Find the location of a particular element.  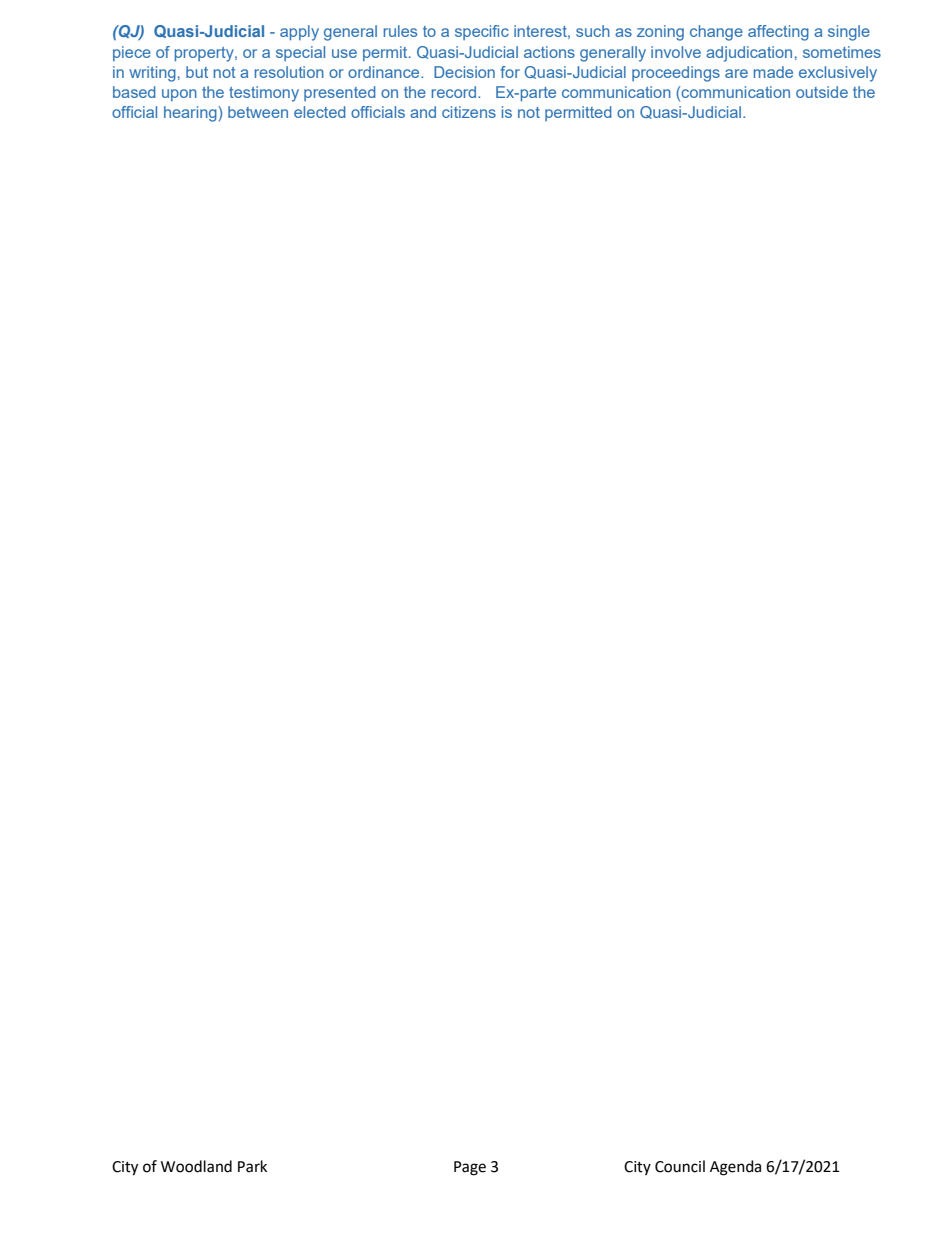

are is located at coordinates (736, 73).
